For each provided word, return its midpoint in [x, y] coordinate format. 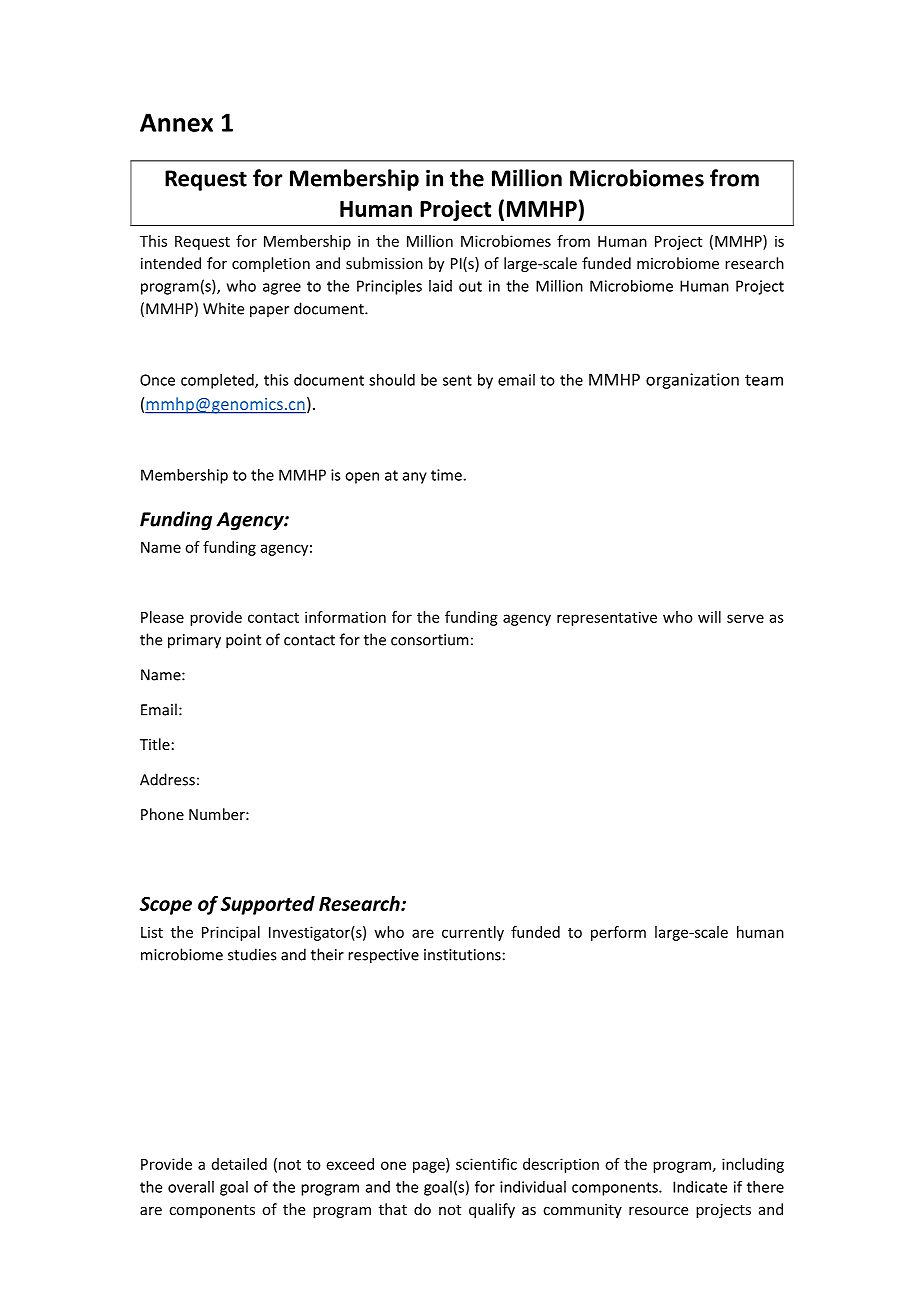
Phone [162, 814]
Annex [176, 122]
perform [618, 933]
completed [218, 381]
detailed [239, 1164]
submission [384, 263]
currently [473, 933]
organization [692, 381]
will [709, 617]
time [447, 475]
